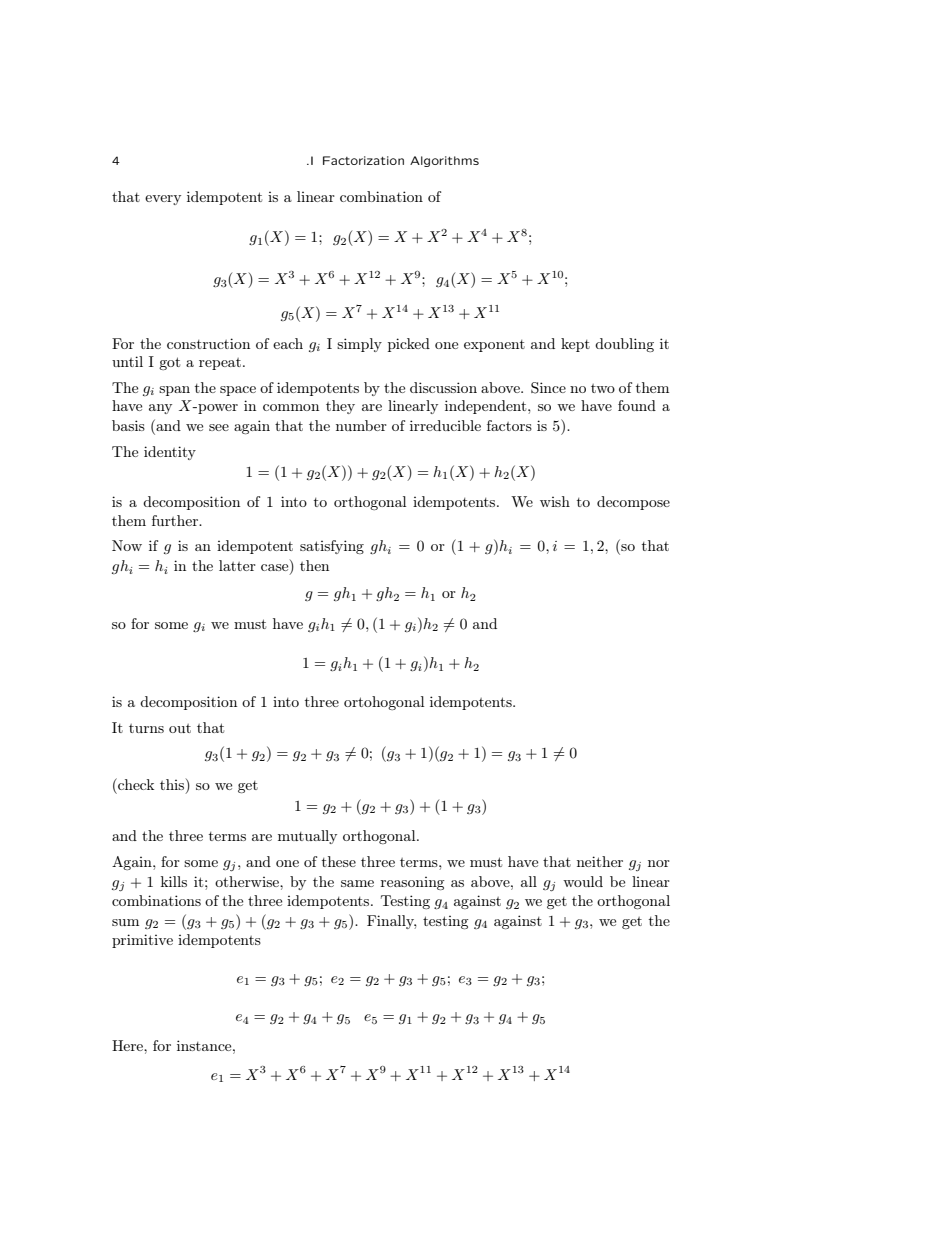 This screenshot has height=1233, width=952. I want to click on decompose, so click(633, 503).
